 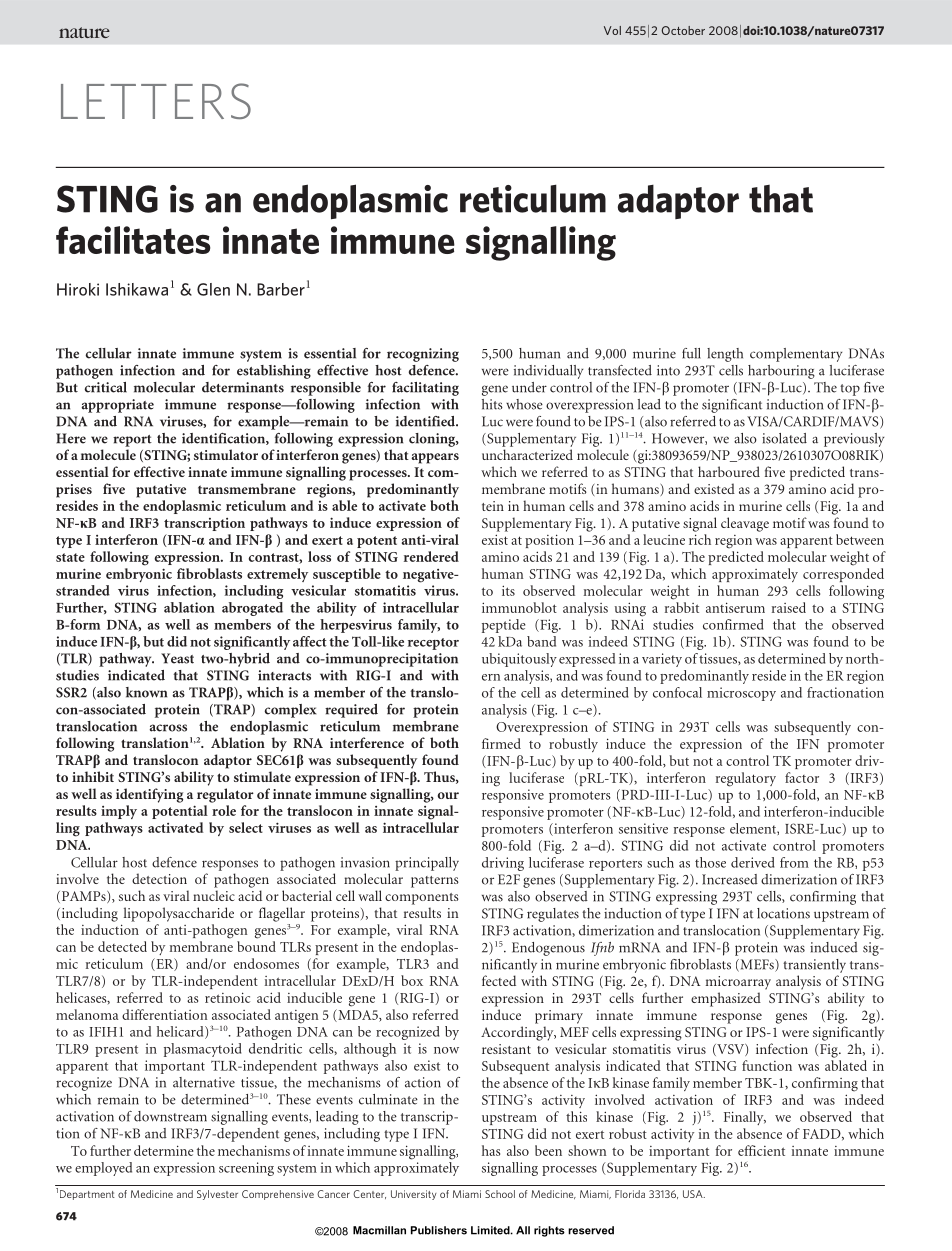 I want to click on efficient, so click(x=761, y=1150).
